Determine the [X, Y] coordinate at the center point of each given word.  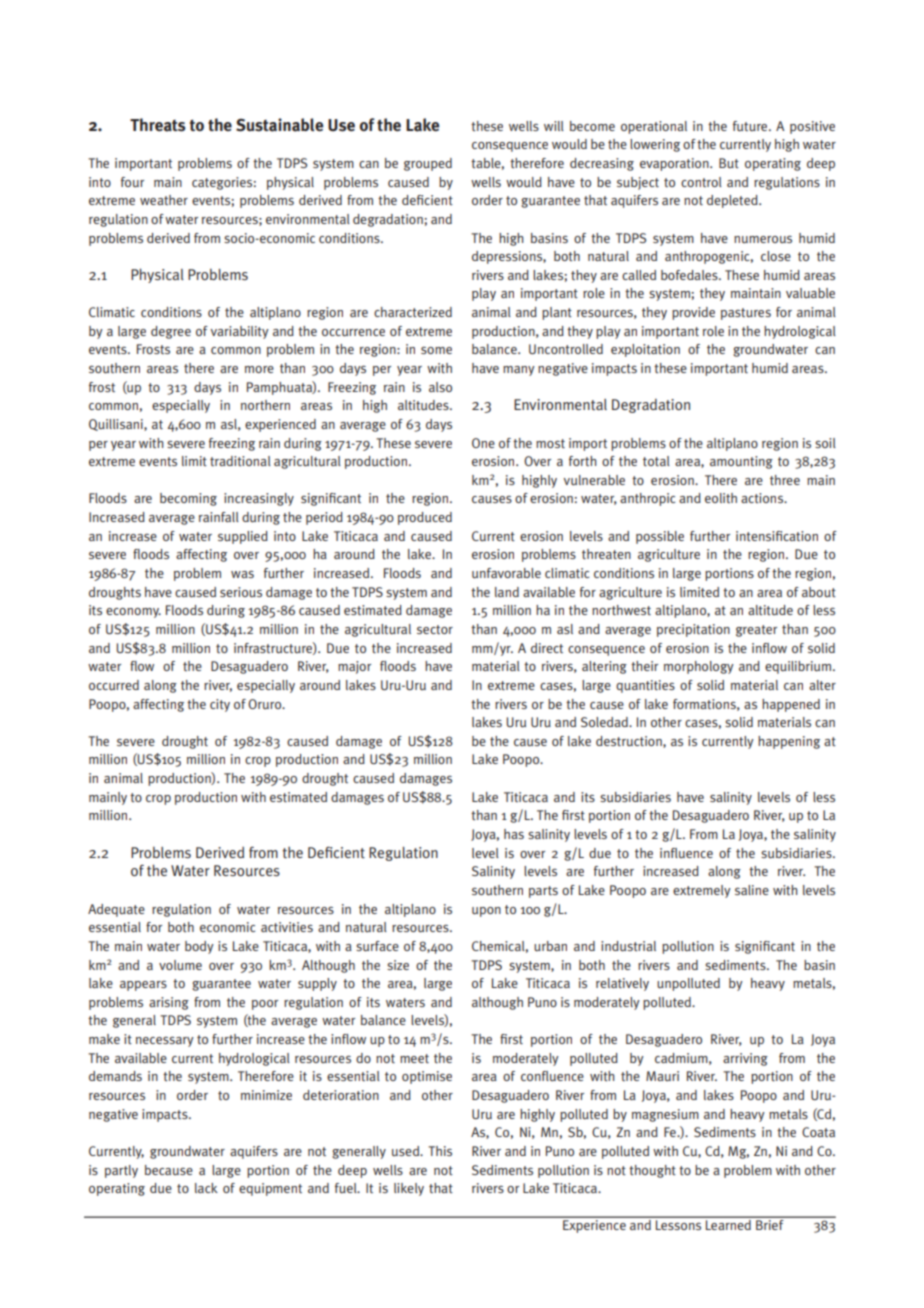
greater [756, 631]
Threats [158, 125]
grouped [428, 164]
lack [206, 1188]
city [220, 705]
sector [435, 629]
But [729, 163]
